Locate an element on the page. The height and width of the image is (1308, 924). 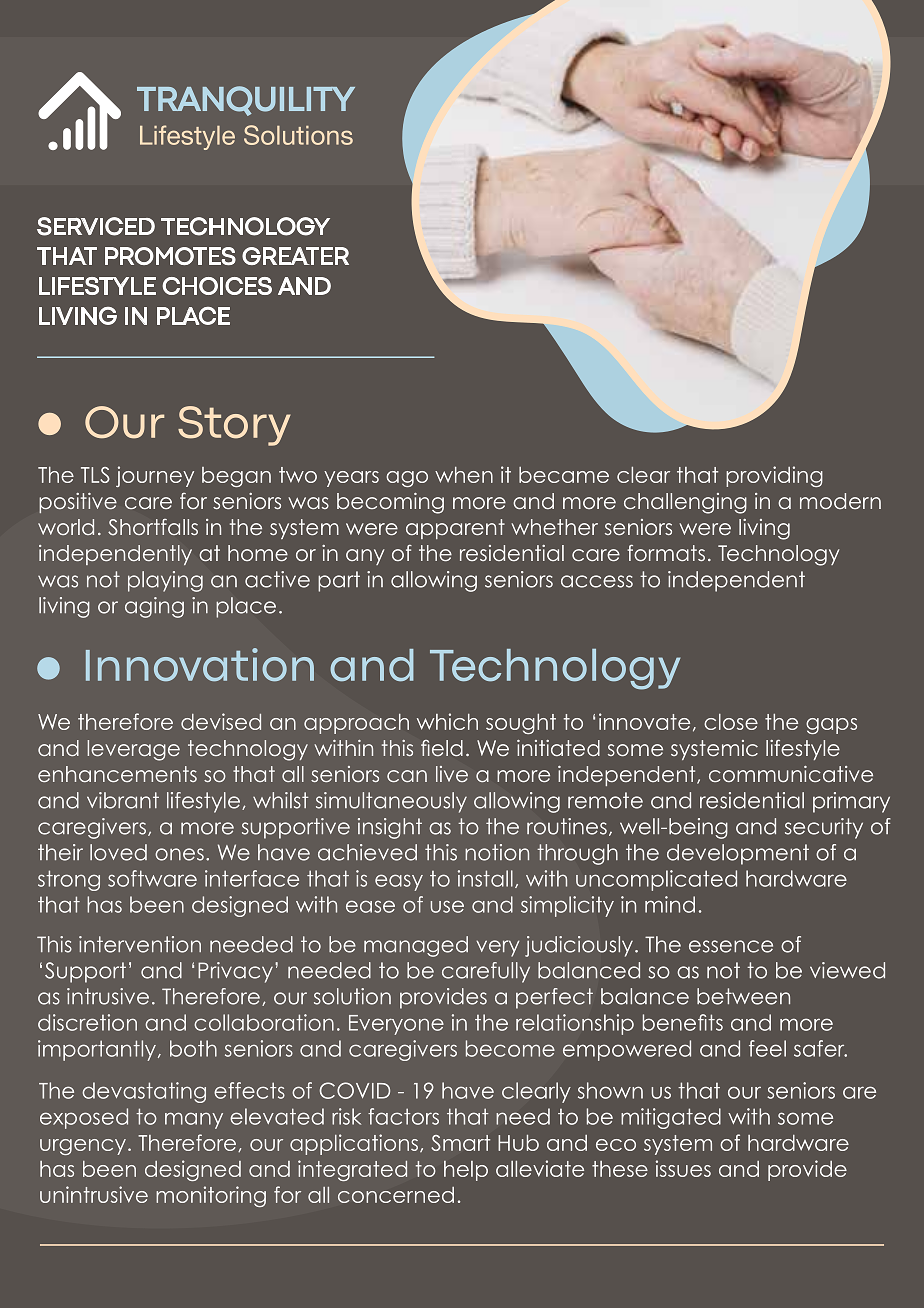
PROMOTES is located at coordinates (170, 256).
